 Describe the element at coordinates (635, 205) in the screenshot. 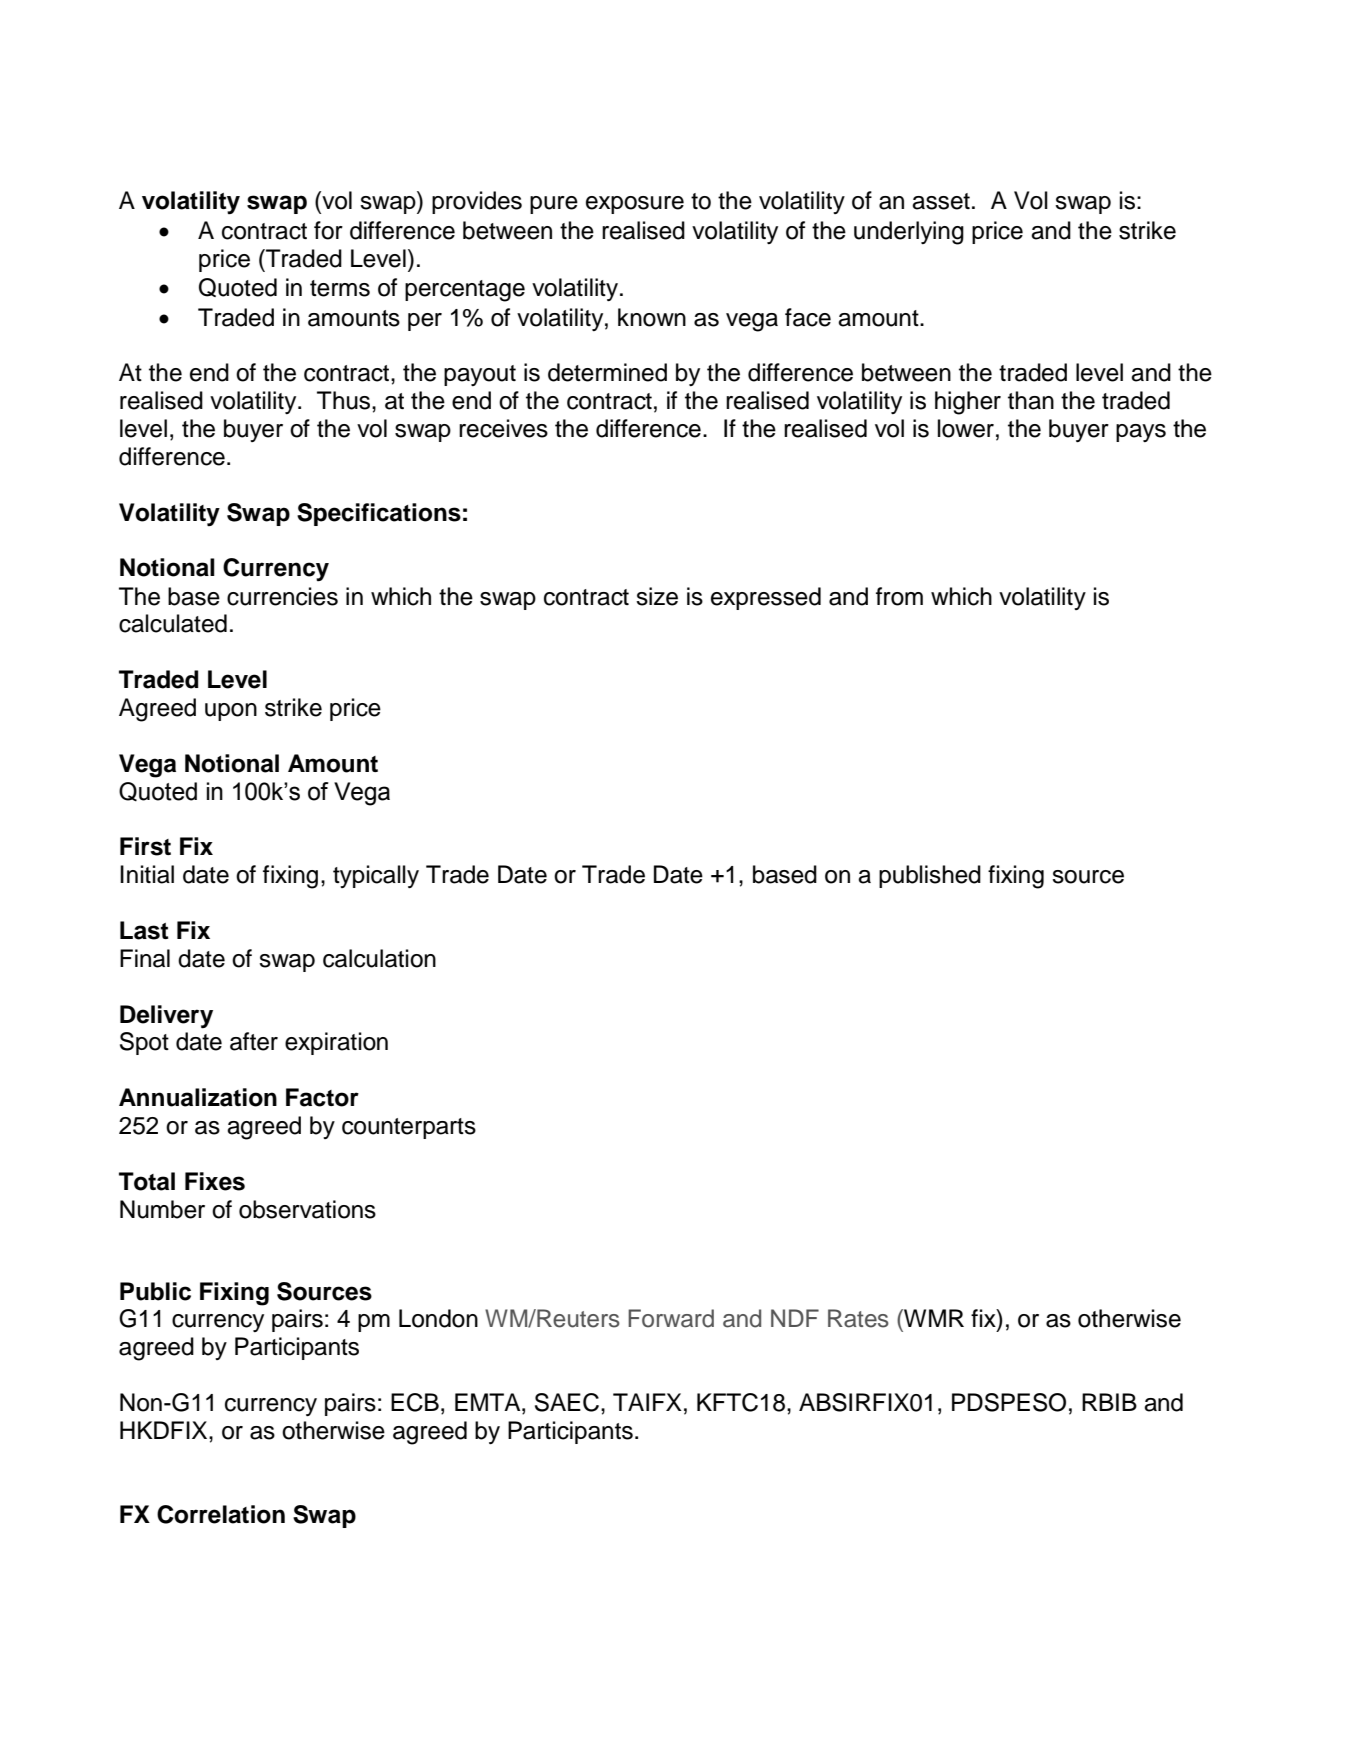

I see `exposure` at that location.
